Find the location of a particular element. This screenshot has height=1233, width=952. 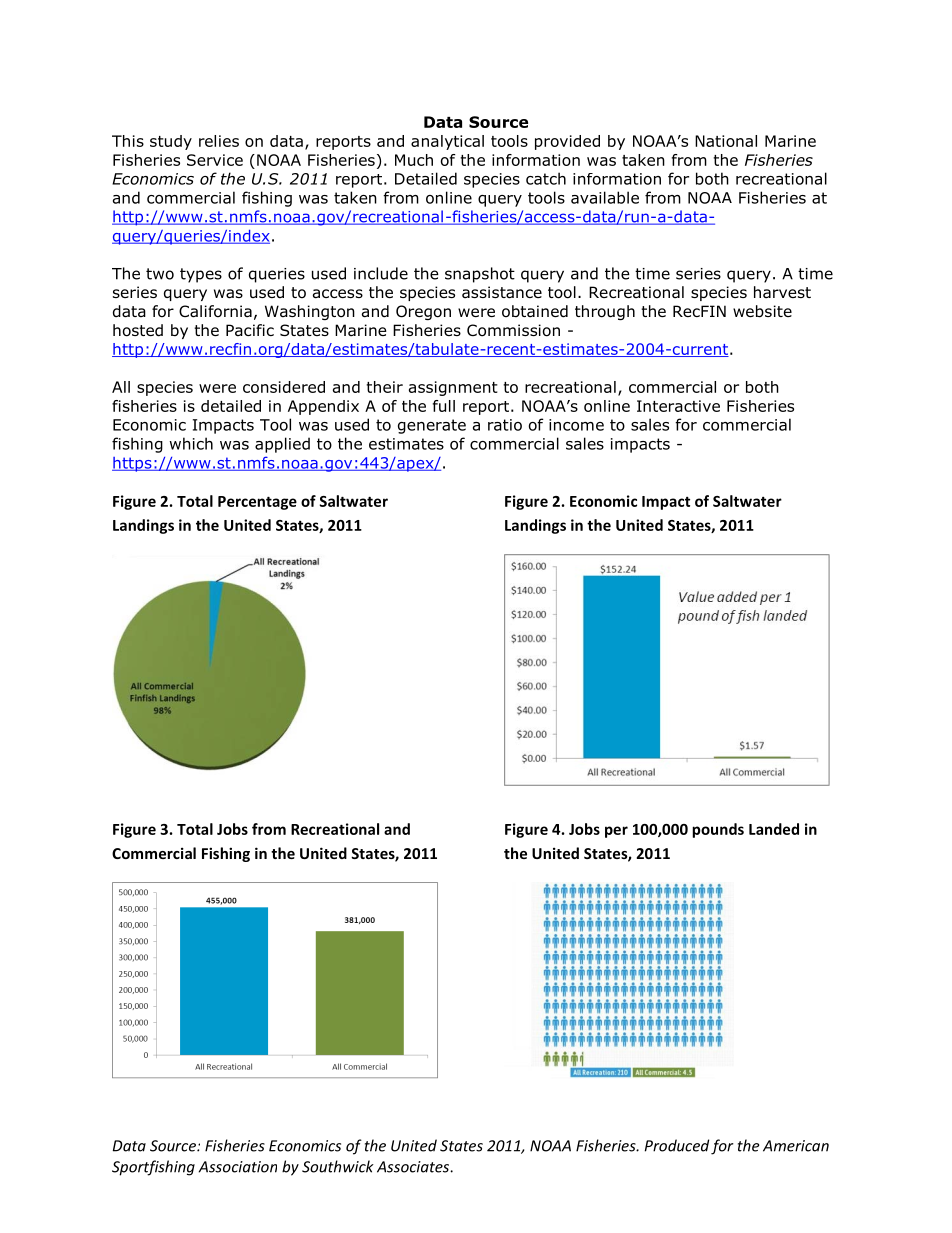

analytical is located at coordinates (447, 142).
